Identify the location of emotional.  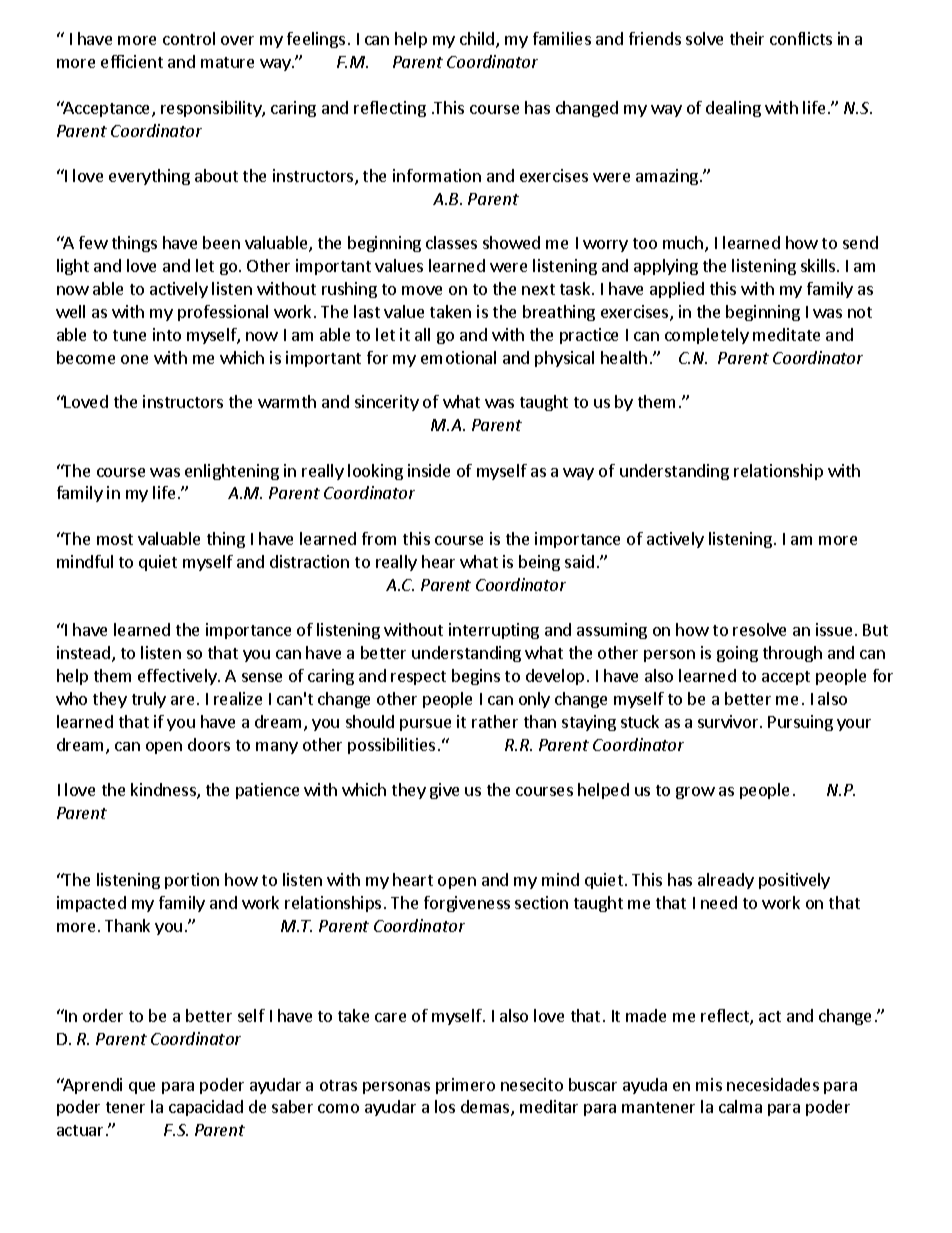
(458, 357).
